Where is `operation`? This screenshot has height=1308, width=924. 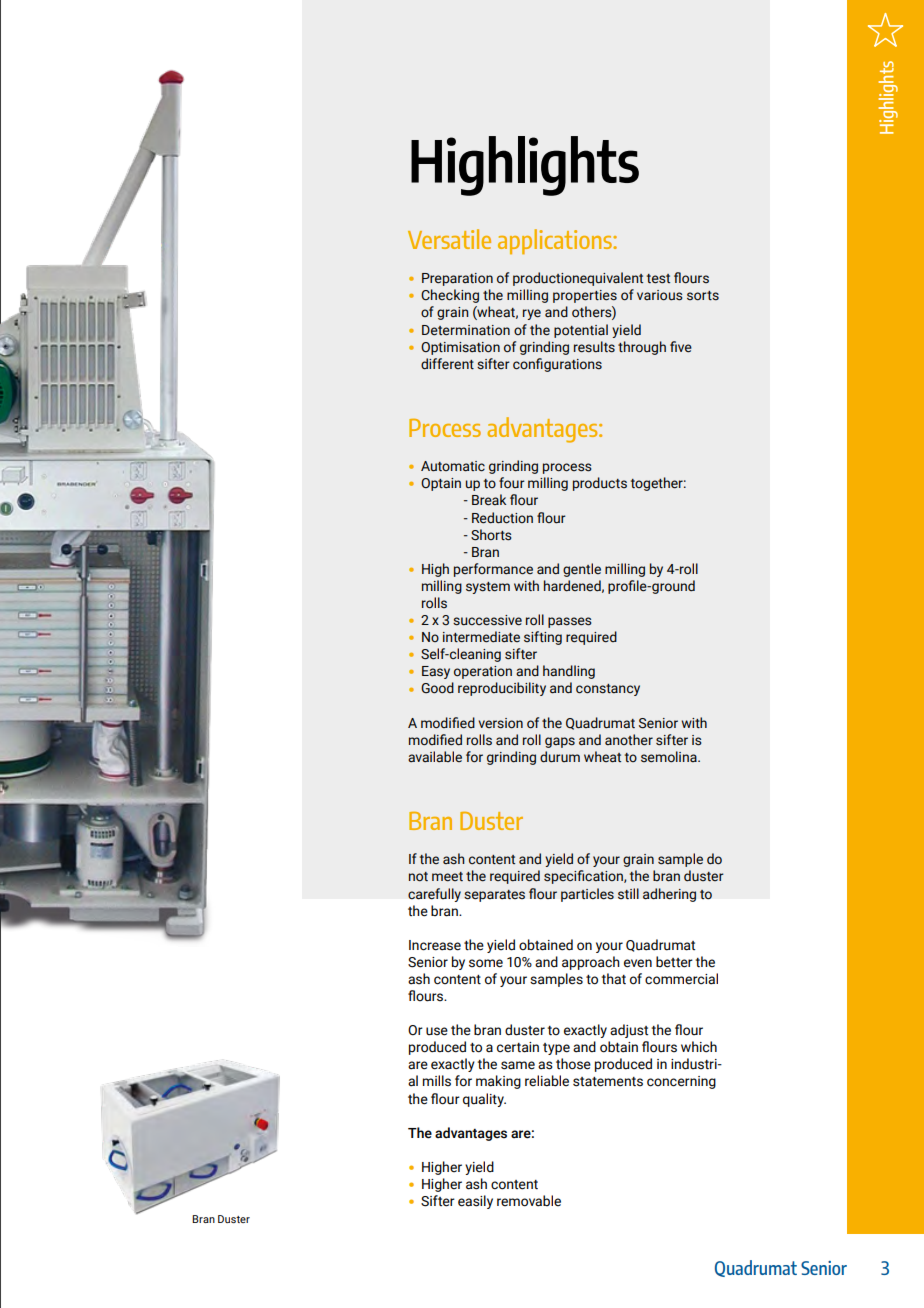
operation is located at coordinates (483, 672).
